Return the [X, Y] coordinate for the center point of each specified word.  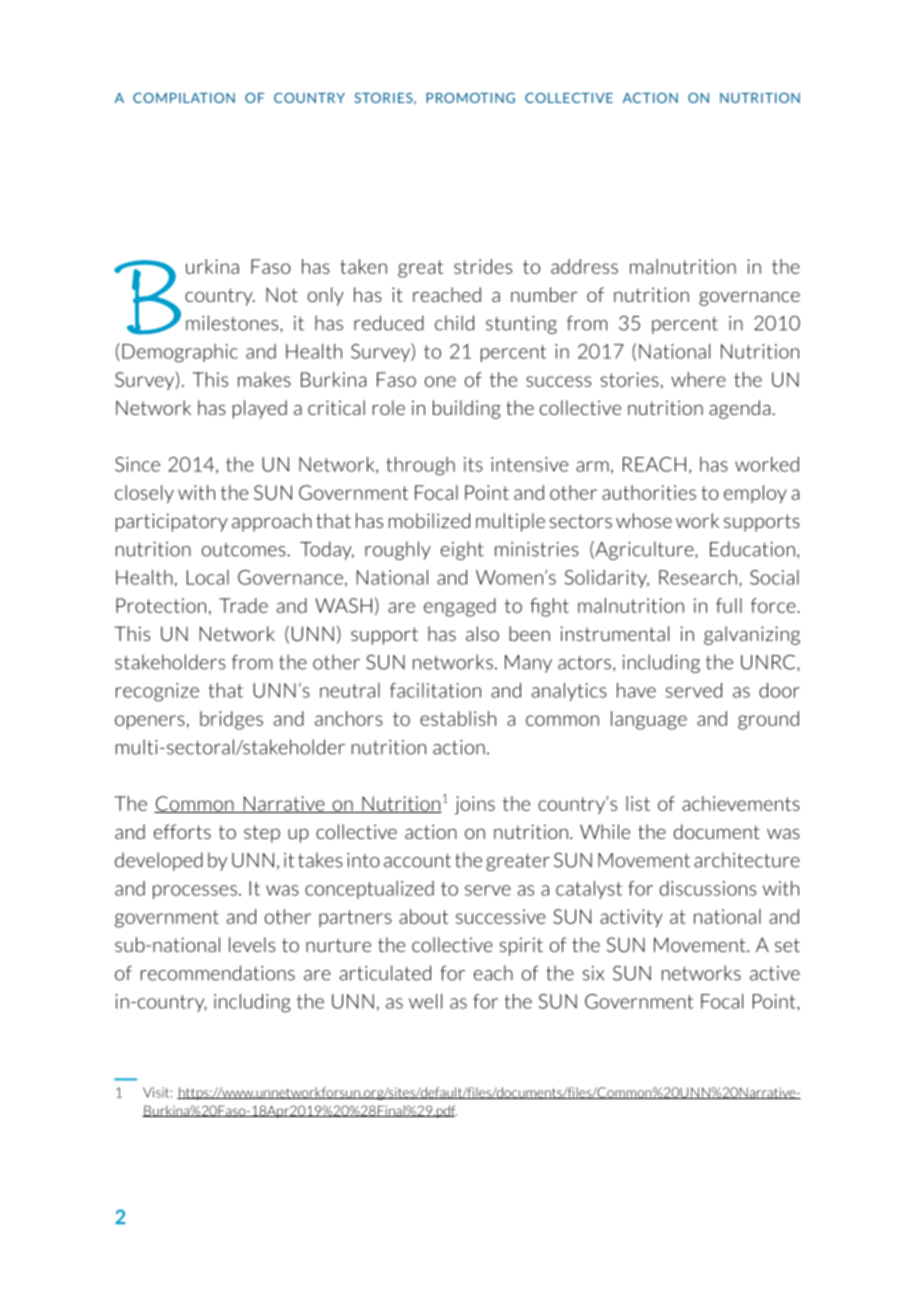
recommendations [218, 973]
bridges [231, 720]
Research [698, 577]
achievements [741, 803]
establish [458, 718]
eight [462, 550]
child [454, 323]
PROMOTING [470, 98]
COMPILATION [184, 98]
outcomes [244, 550]
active [775, 973]
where [698, 379]
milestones [233, 323]
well [425, 1001]
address [584, 266]
